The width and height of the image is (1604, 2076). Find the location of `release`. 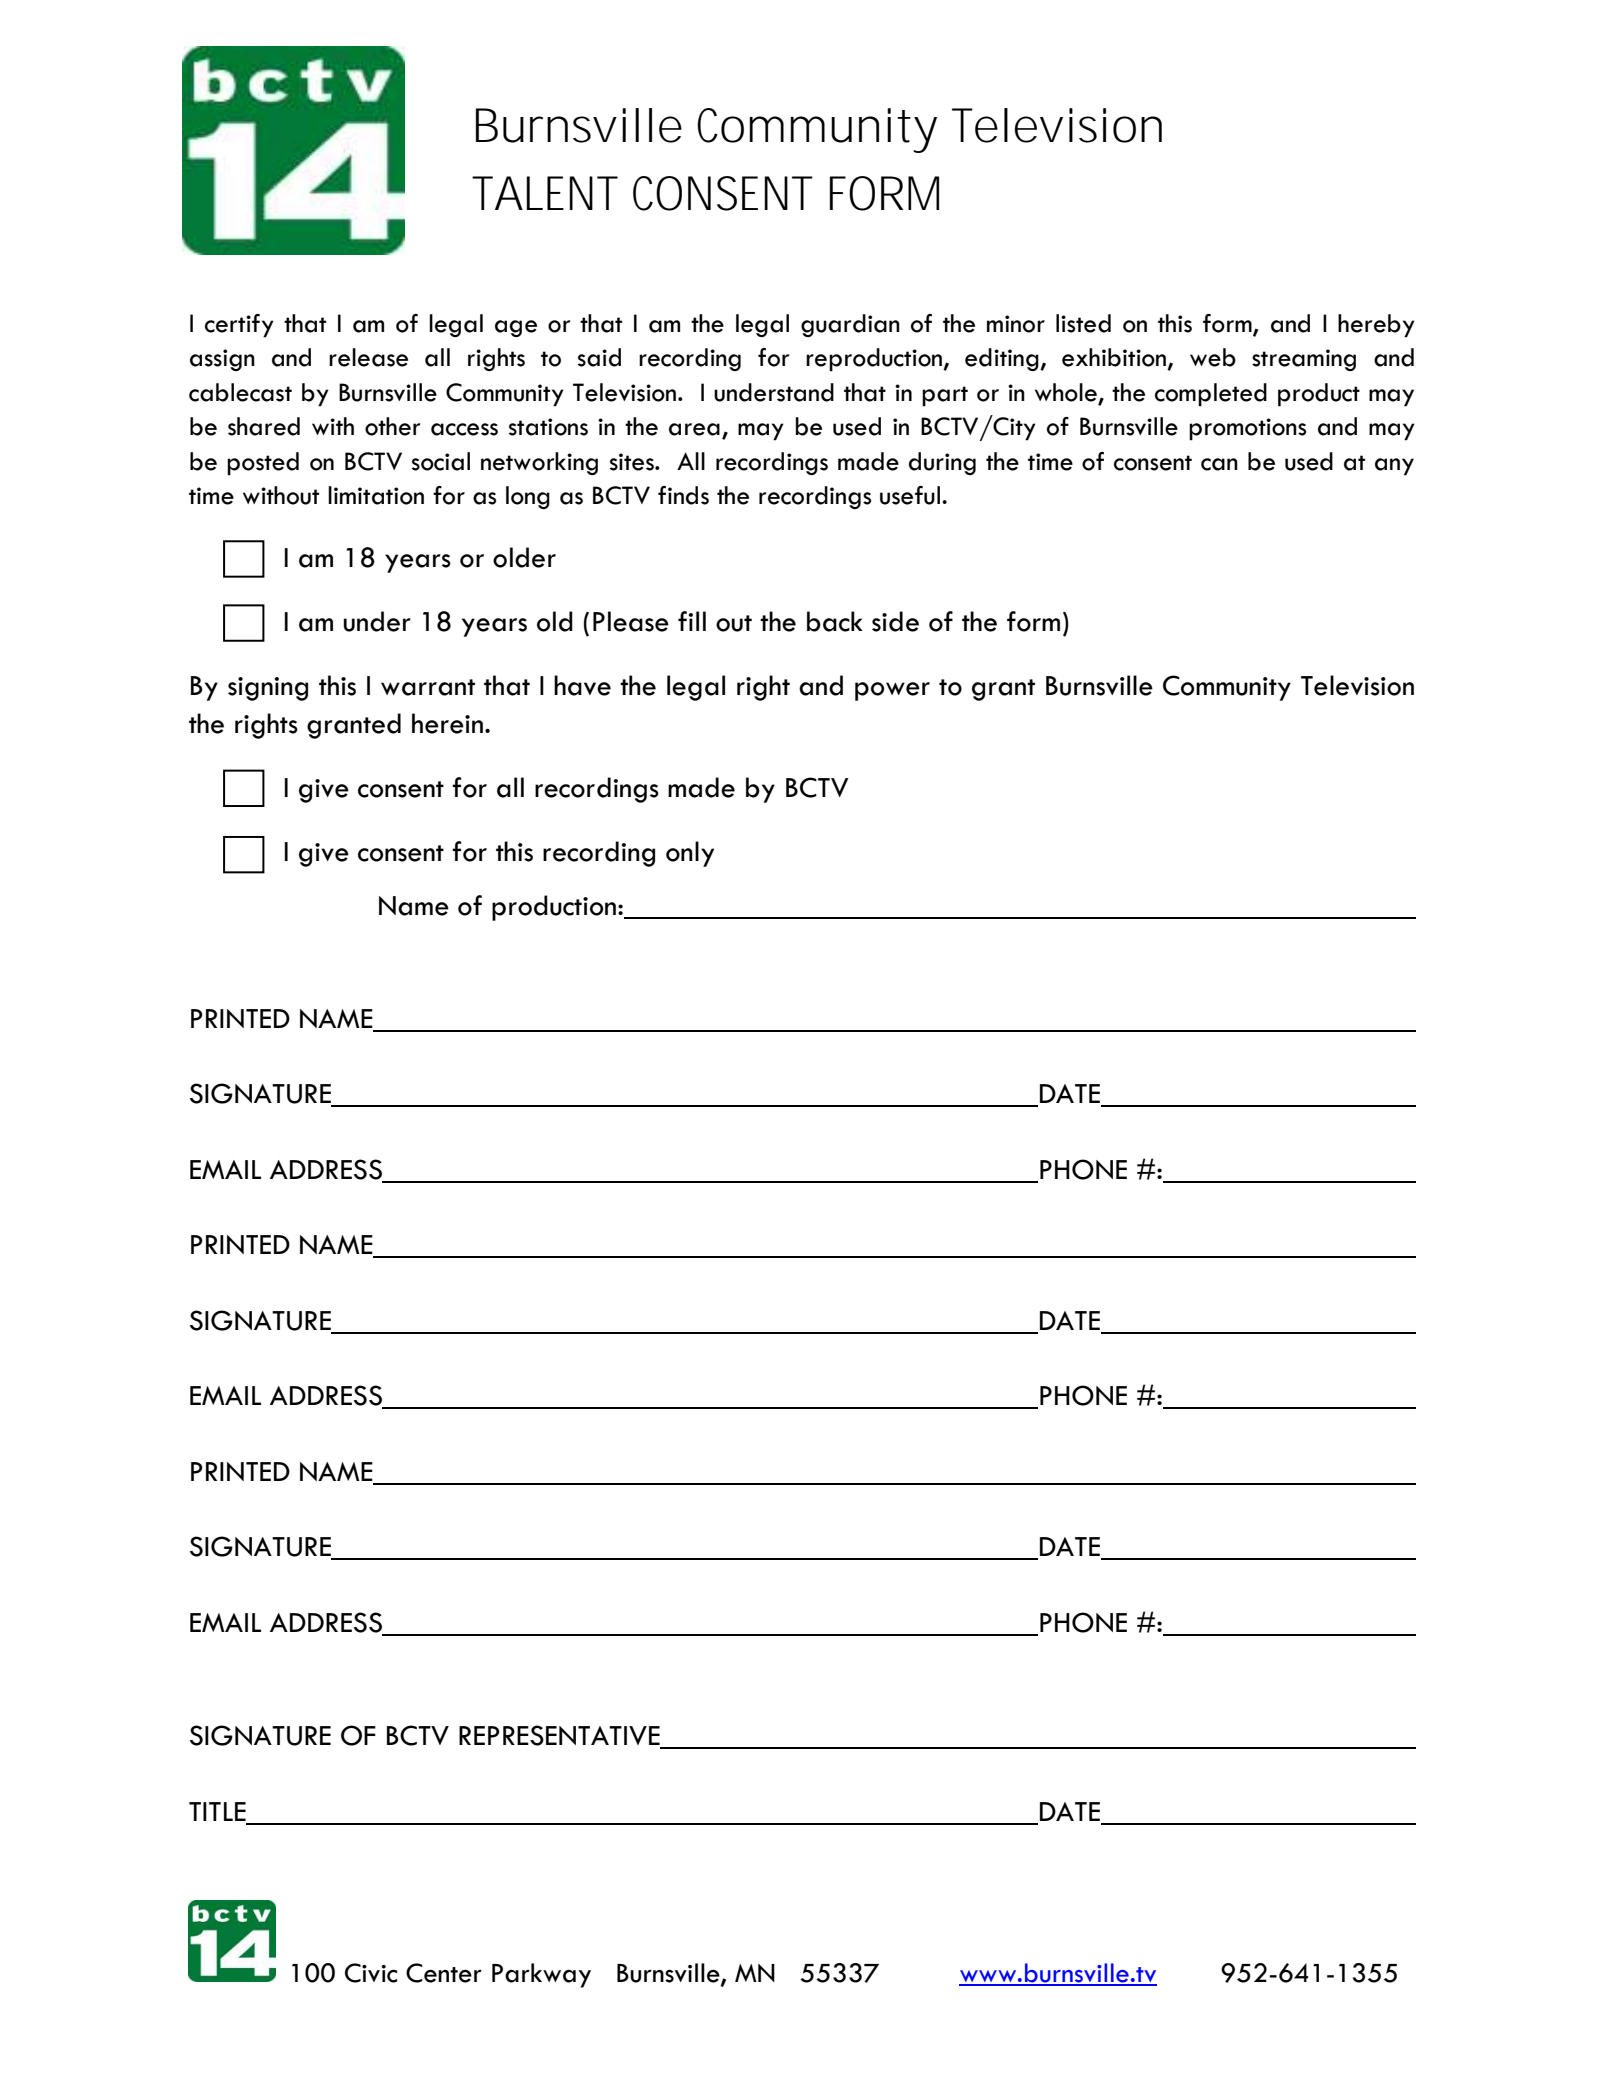

release is located at coordinates (368, 357).
